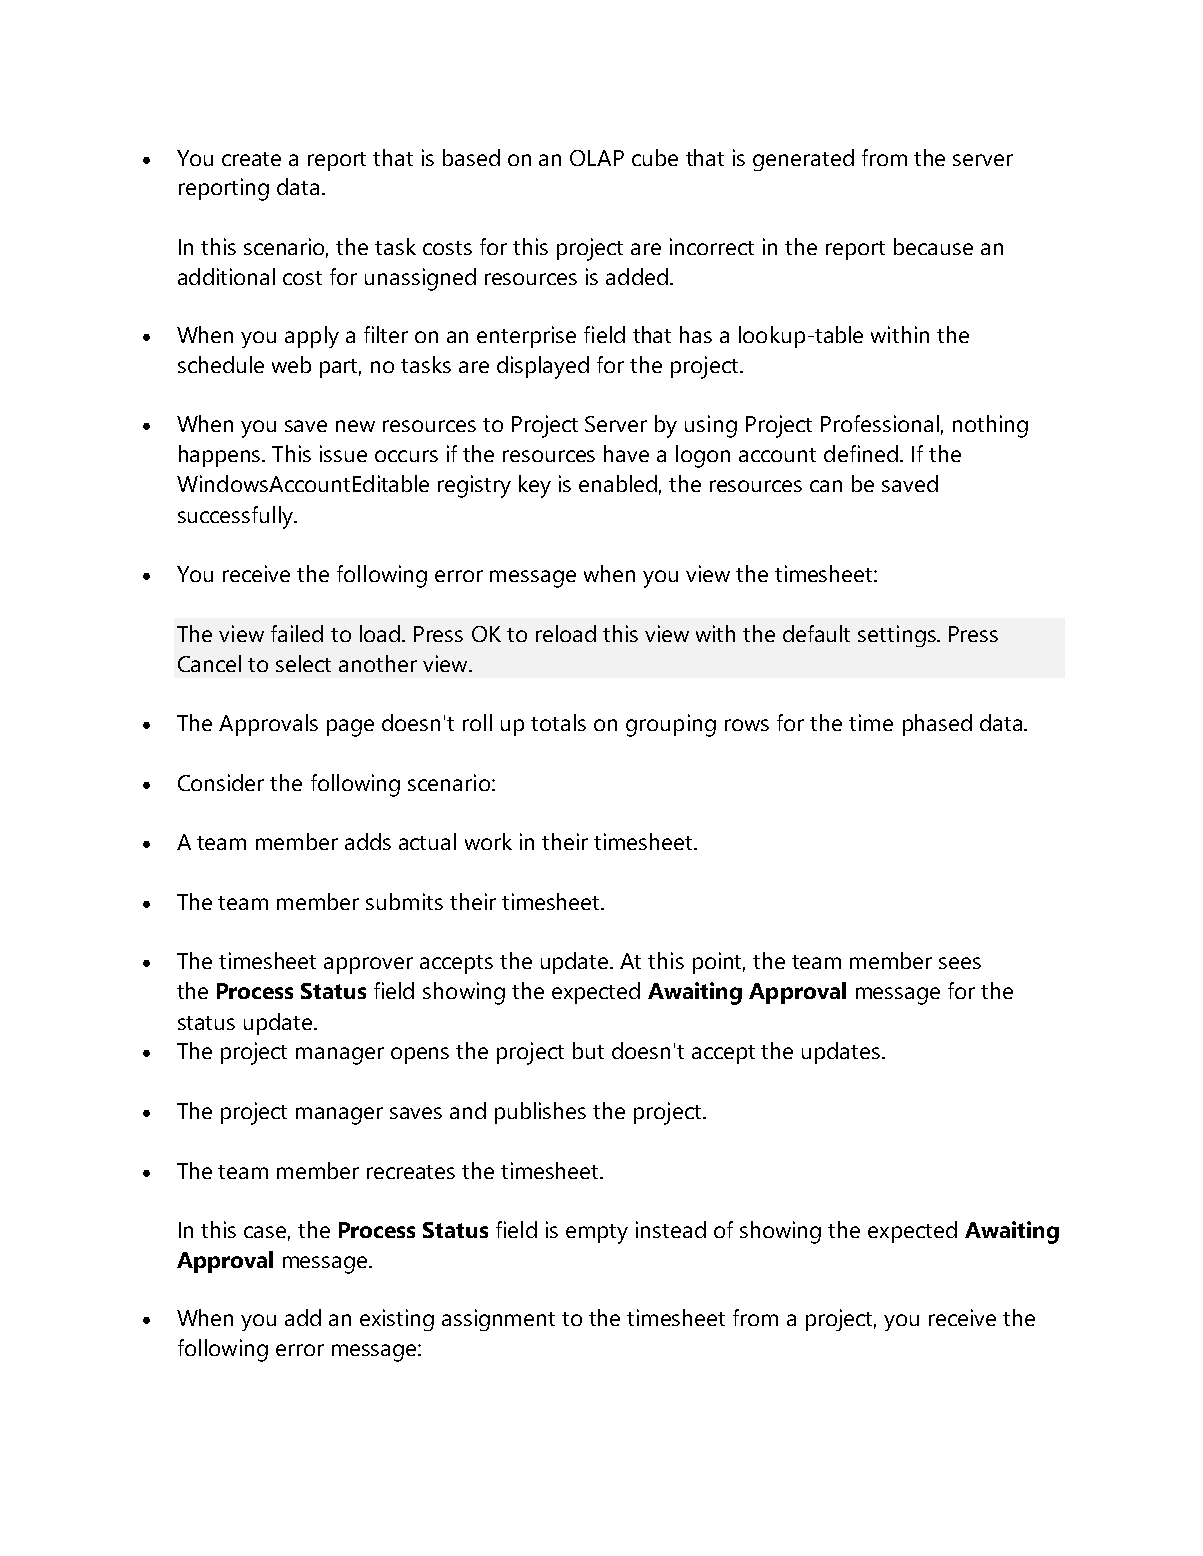 This document has width=1203, height=1556. Describe the element at coordinates (933, 246) in the document. I see `because` at that location.
